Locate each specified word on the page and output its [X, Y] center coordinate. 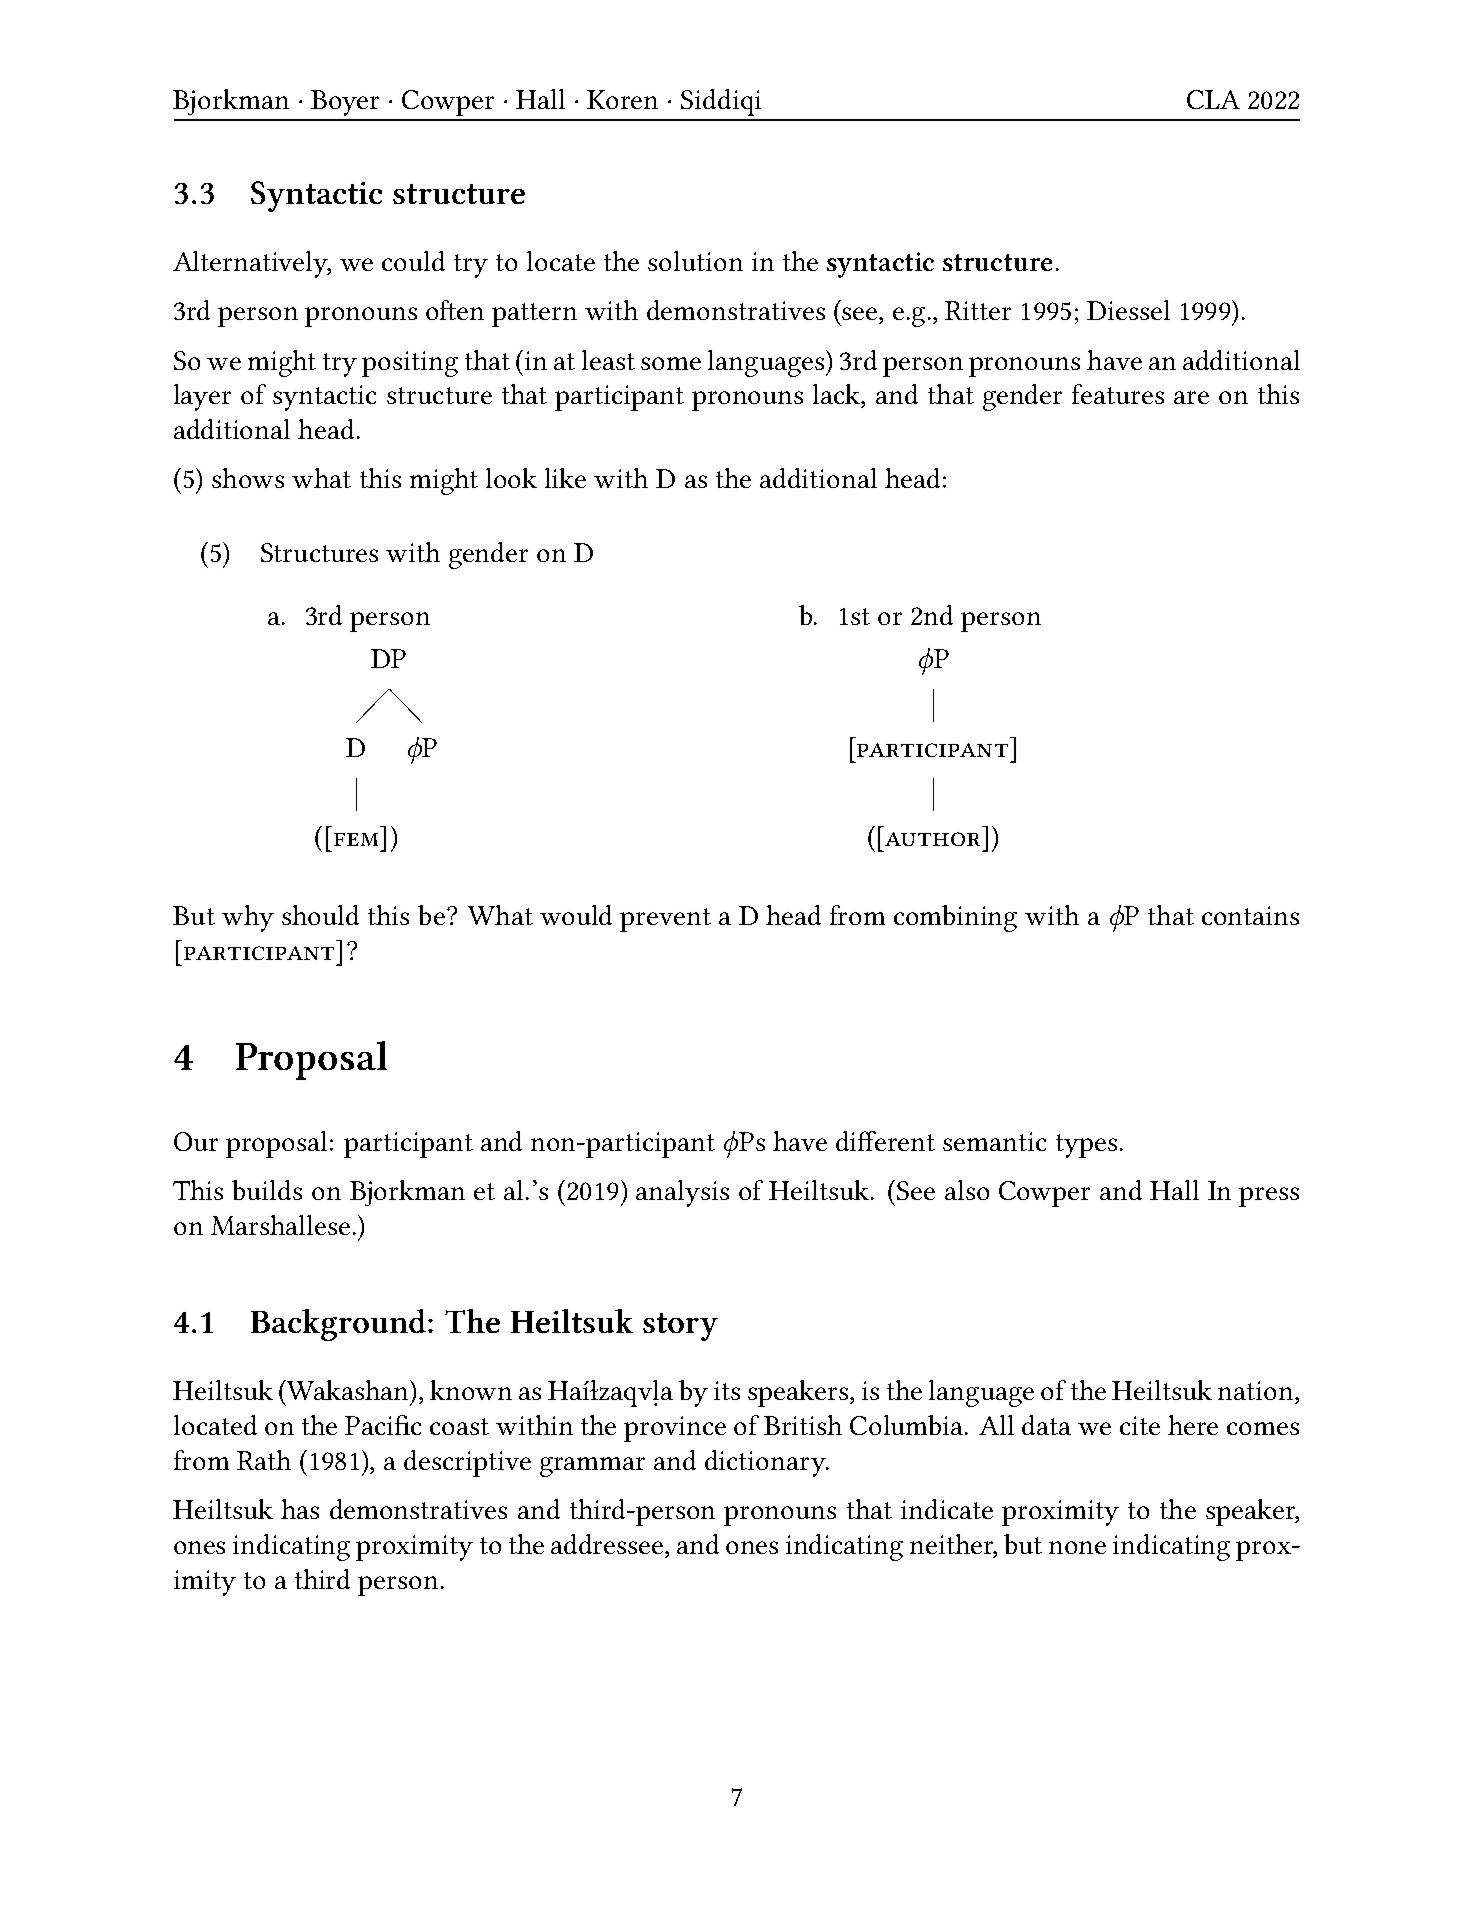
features [1118, 394]
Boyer [345, 103]
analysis [682, 1193]
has [300, 1509]
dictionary [766, 1463]
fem [356, 839]
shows [248, 478]
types [1086, 1146]
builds [267, 1190]
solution [695, 261]
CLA [1213, 99]
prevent [665, 920]
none [1077, 1547]
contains [1250, 915]
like [565, 478]
